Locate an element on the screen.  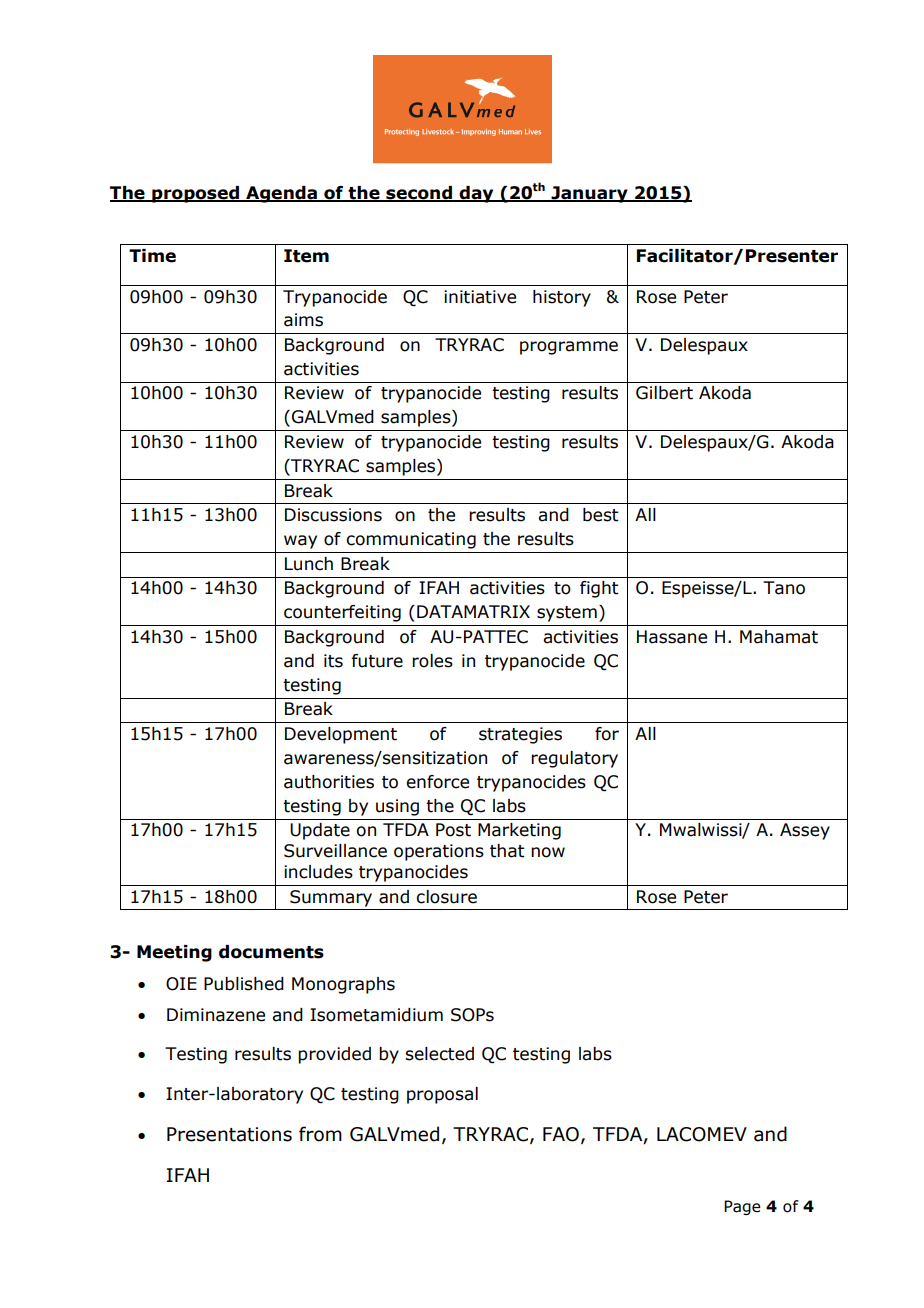
proposed is located at coordinates (195, 194).
